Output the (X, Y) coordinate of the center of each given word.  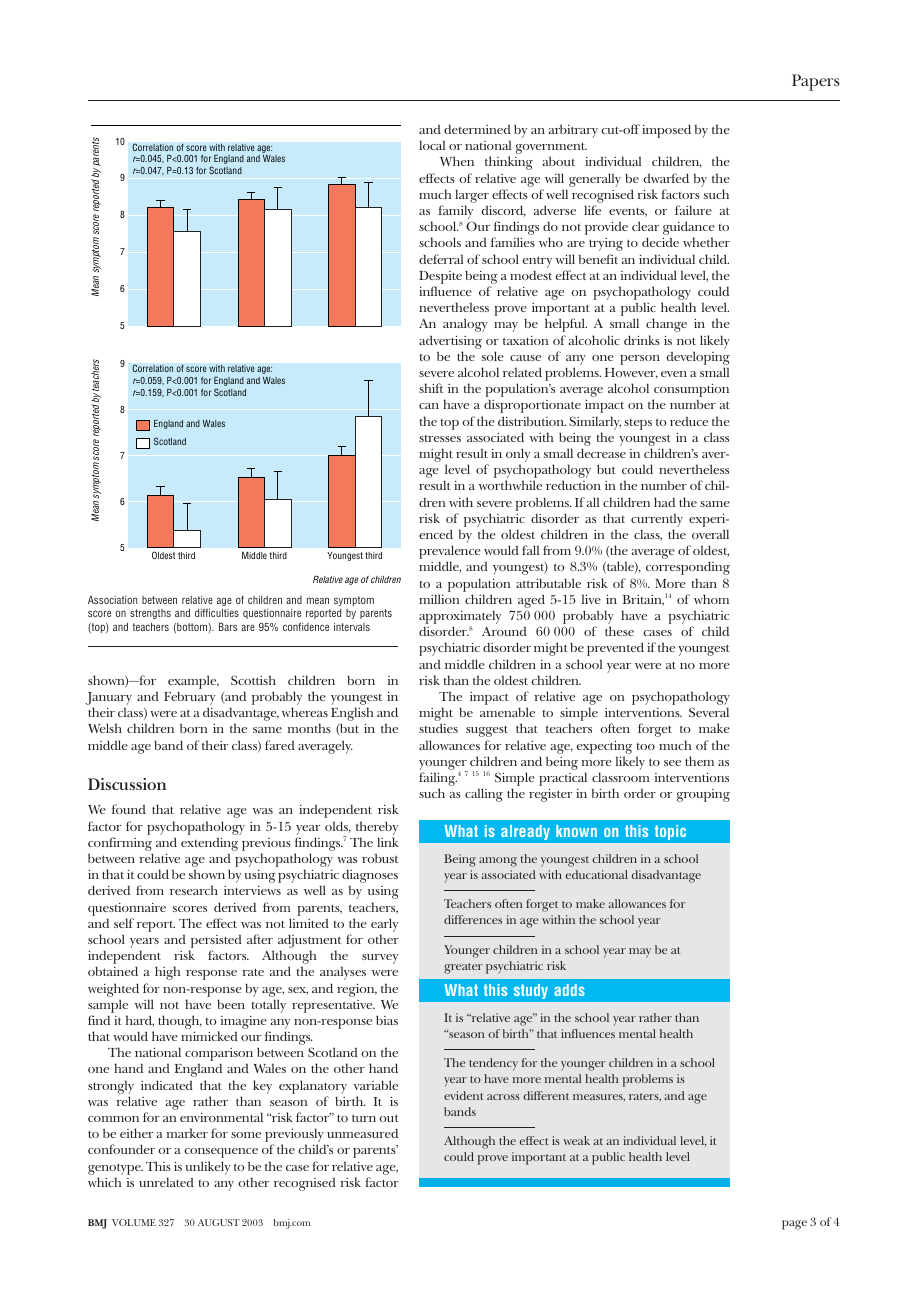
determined (477, 129)
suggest (487, 731)
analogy (465, 325)
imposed (666, 131)
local (432, 145)
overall (710, 534)
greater (463, 968)
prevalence (450, 553)
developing (698, 359)
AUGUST (219, 1222)
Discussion (127, 784)
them (699, 761)
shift (431, 388)
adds (569, 990)
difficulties (217, 612)
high (168, 973)
